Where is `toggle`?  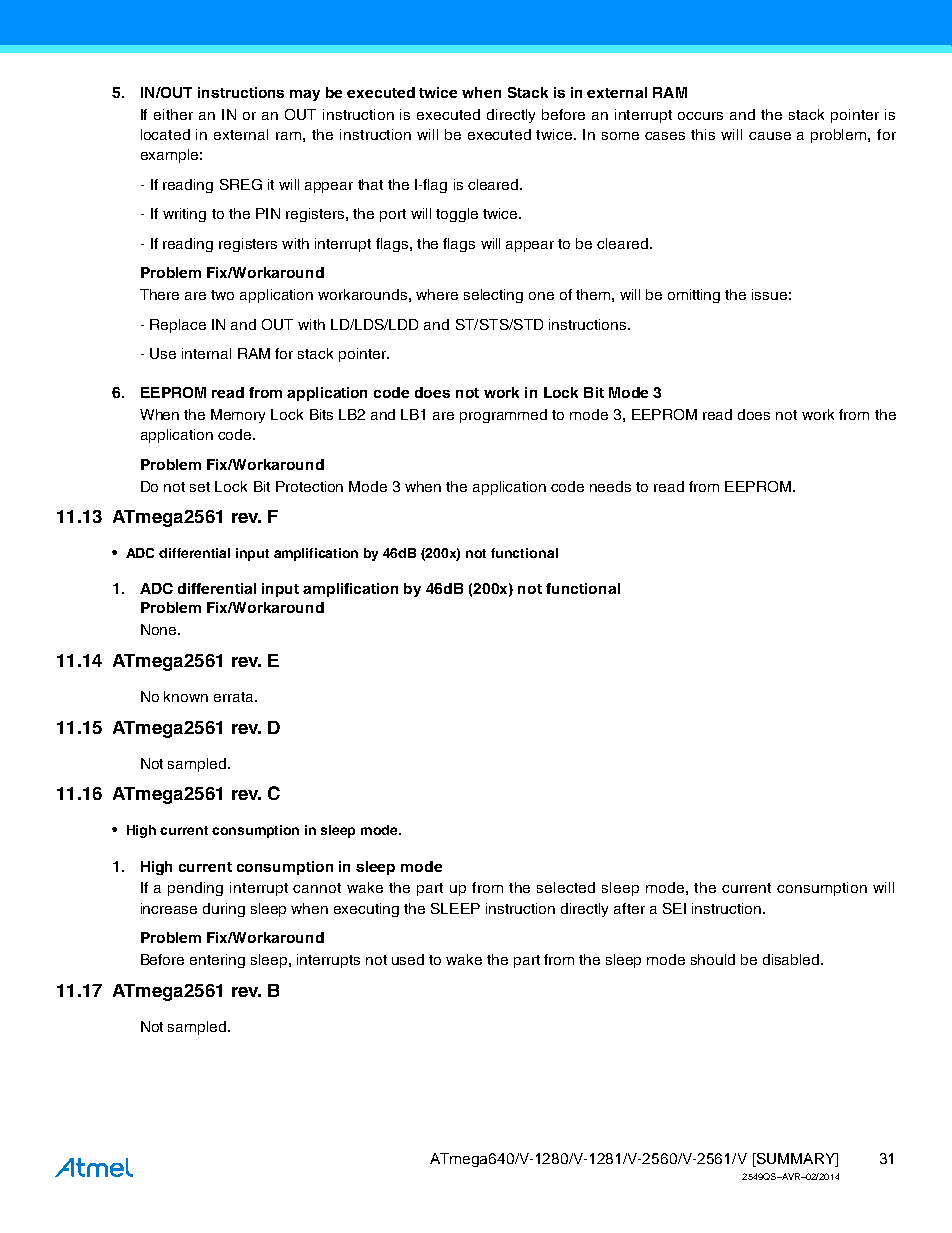
toggle is located at coordinates (457, 215).
